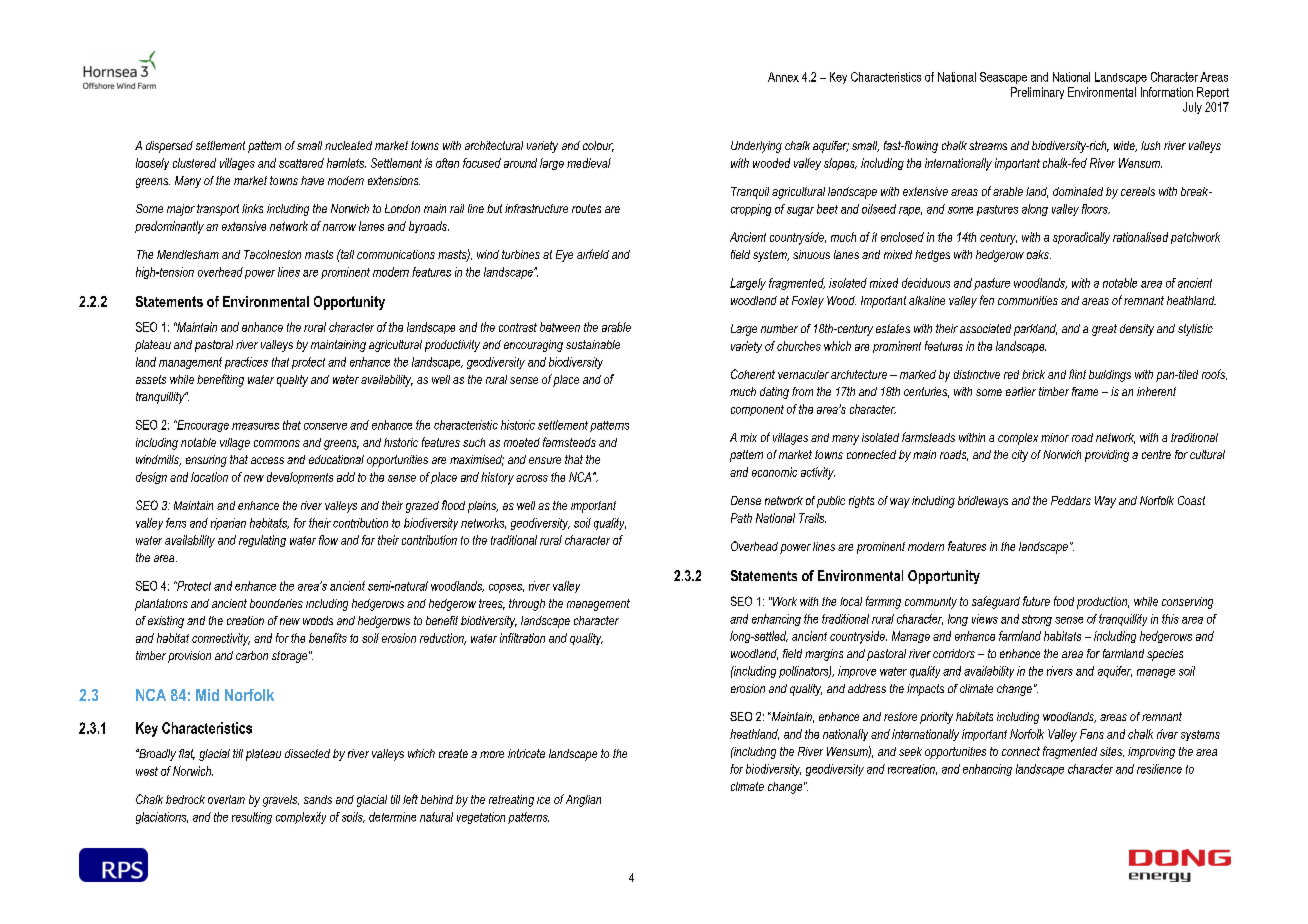 The height and width of the document is (924, 1308). Describe the element at coordinates (1037, 93) in the document. I see `Preliminary` at that location.
